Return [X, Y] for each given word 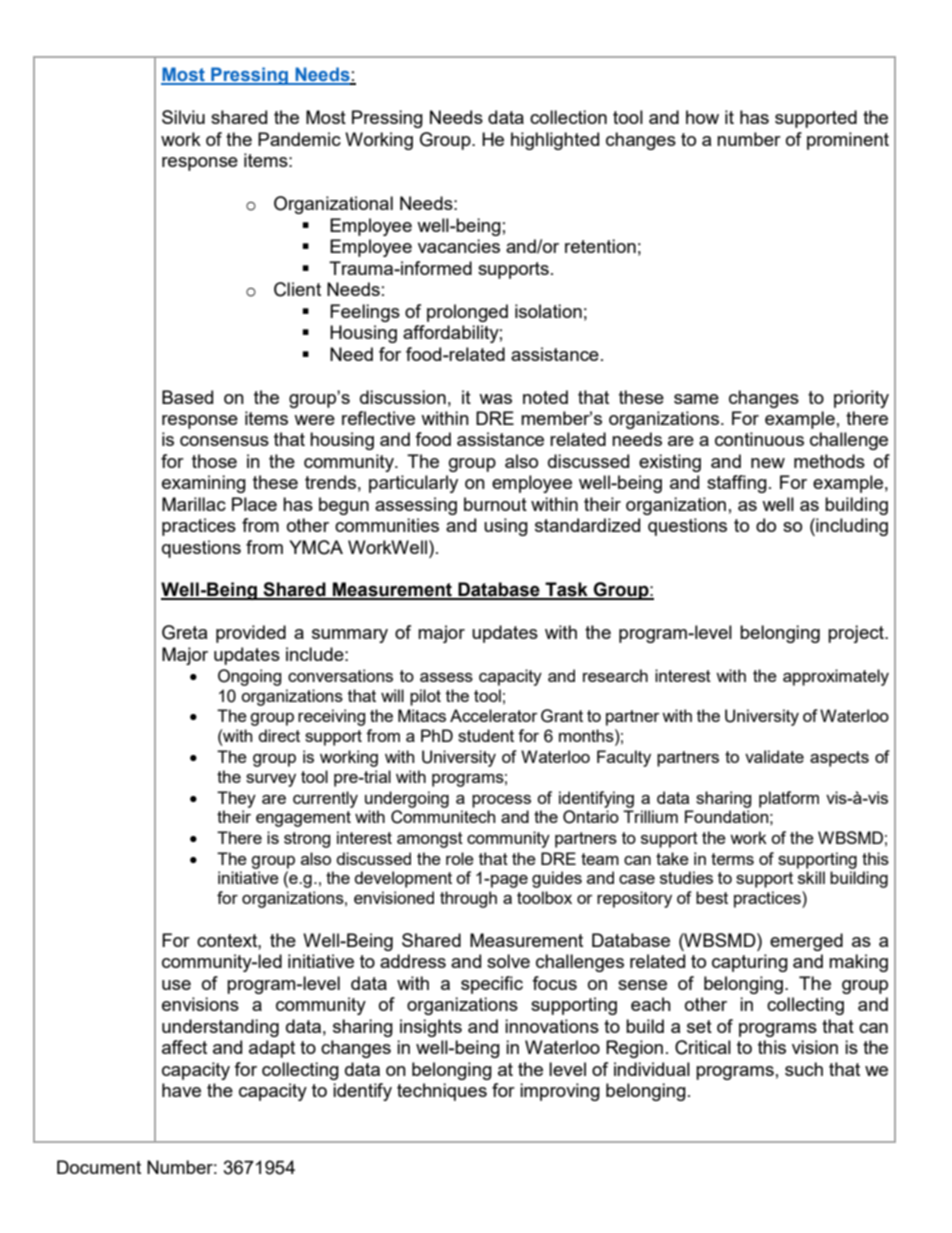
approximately [836, 677]
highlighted [555, 141]
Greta [184, 632]
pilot [425, 697]
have [181, 1090]
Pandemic [299, 139]
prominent [848, 141]
